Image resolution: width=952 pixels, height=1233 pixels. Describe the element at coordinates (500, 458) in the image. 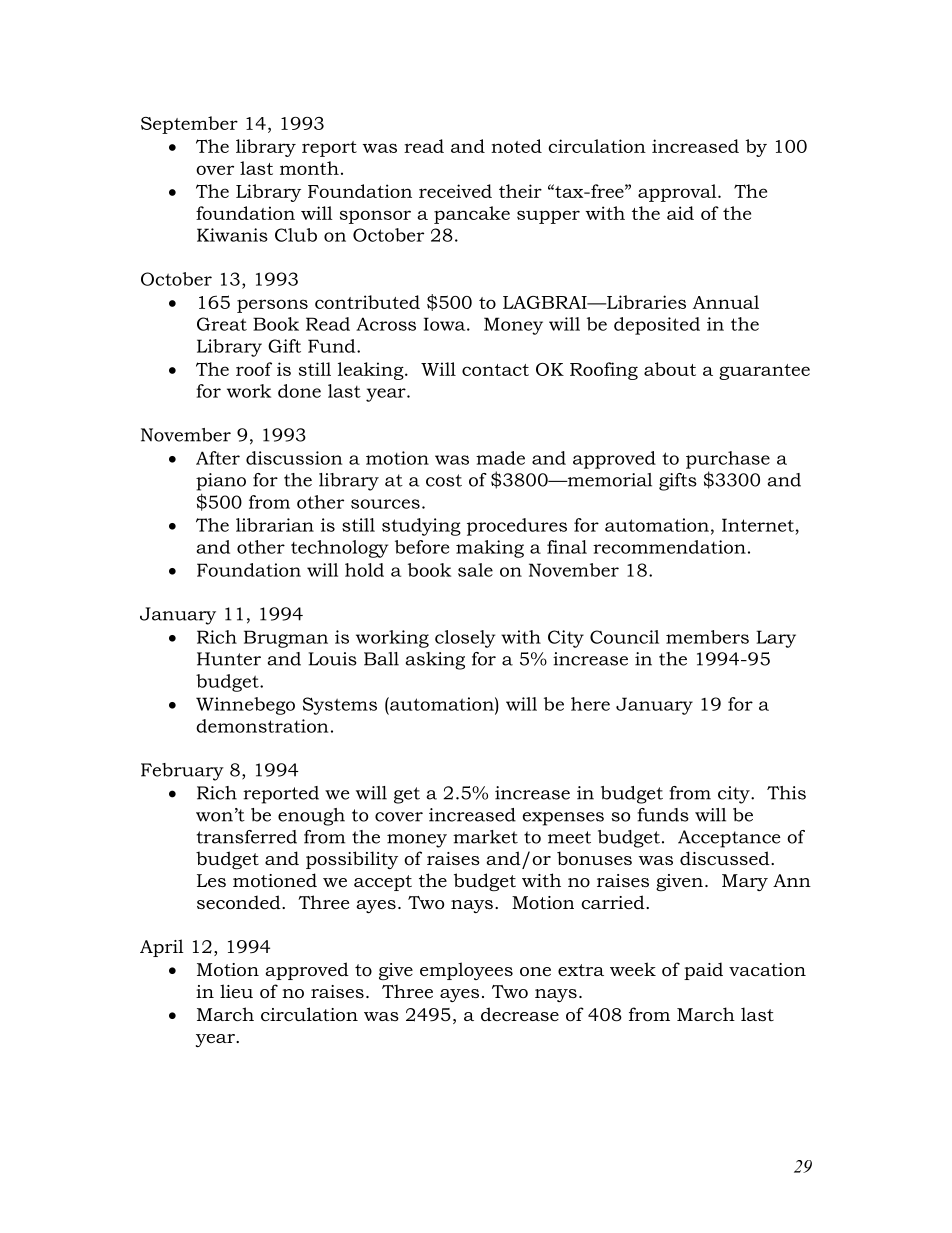

I see `made` at that location.
